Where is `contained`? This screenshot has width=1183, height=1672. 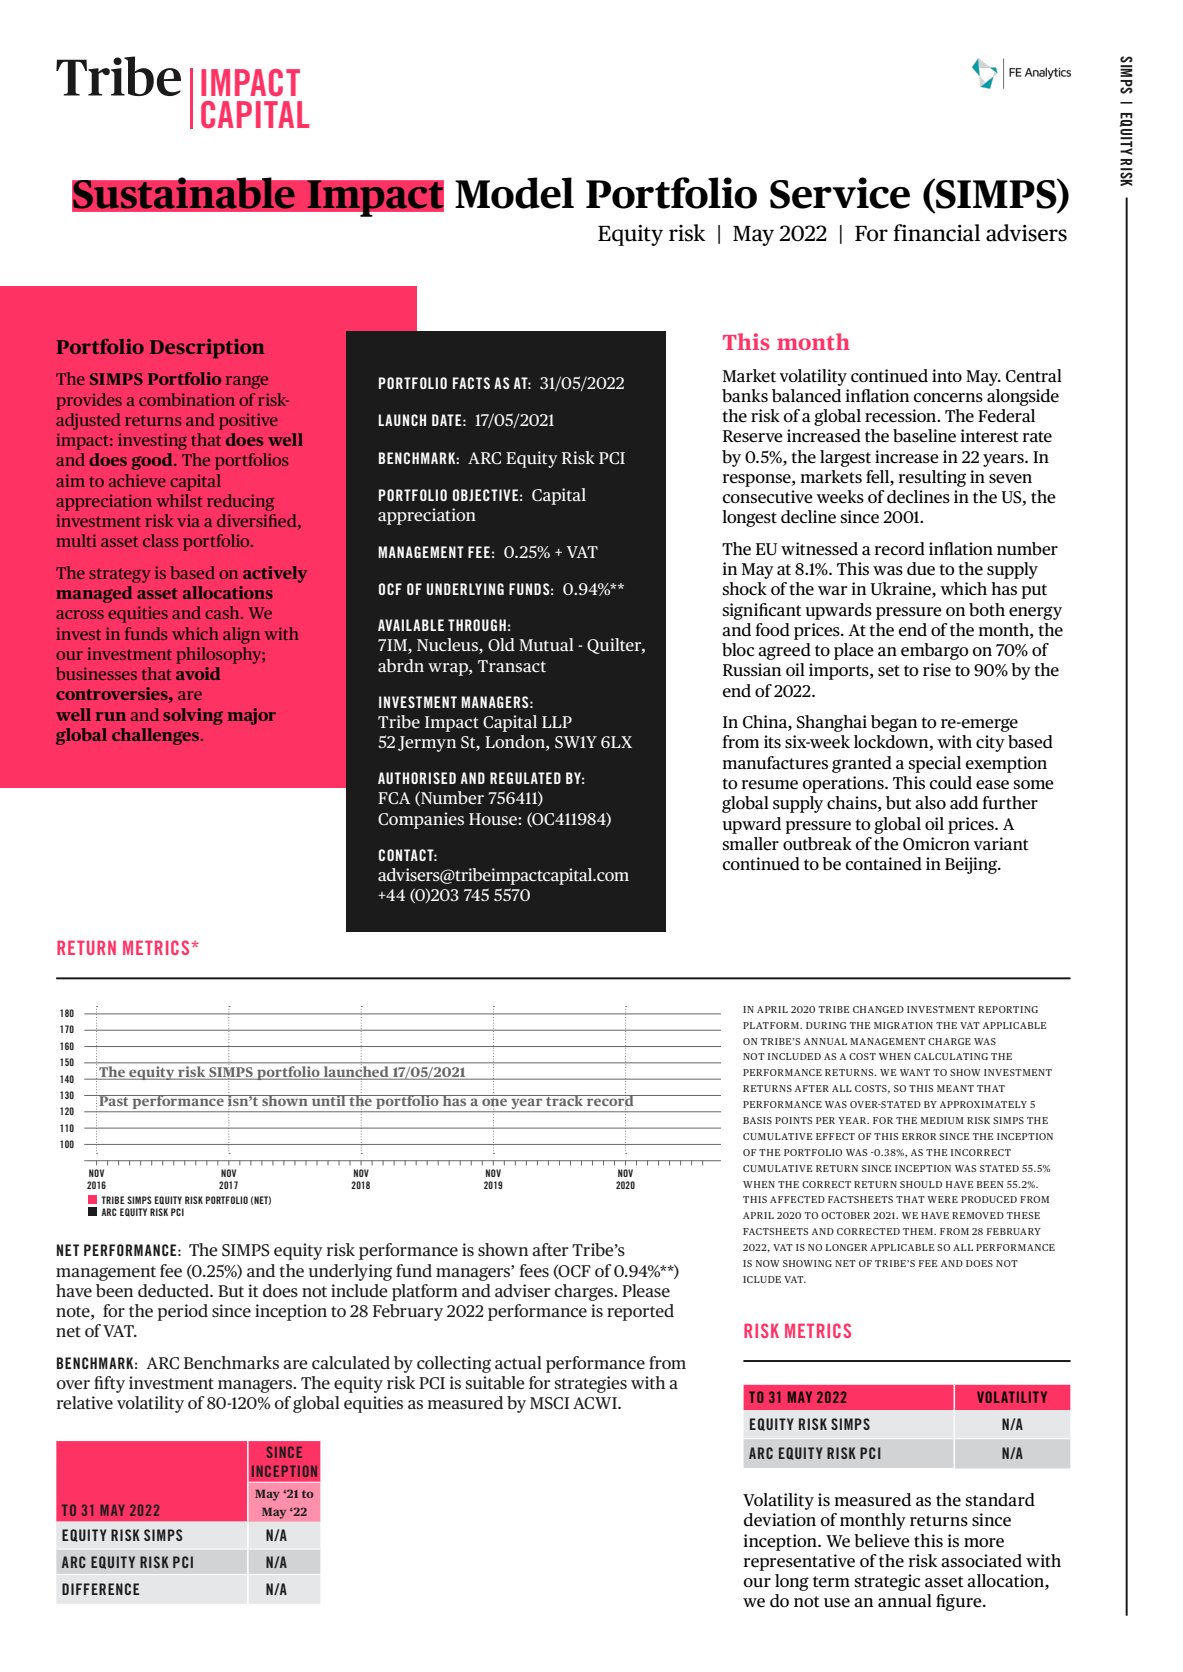
contained is located at coordinates (884, 864).
